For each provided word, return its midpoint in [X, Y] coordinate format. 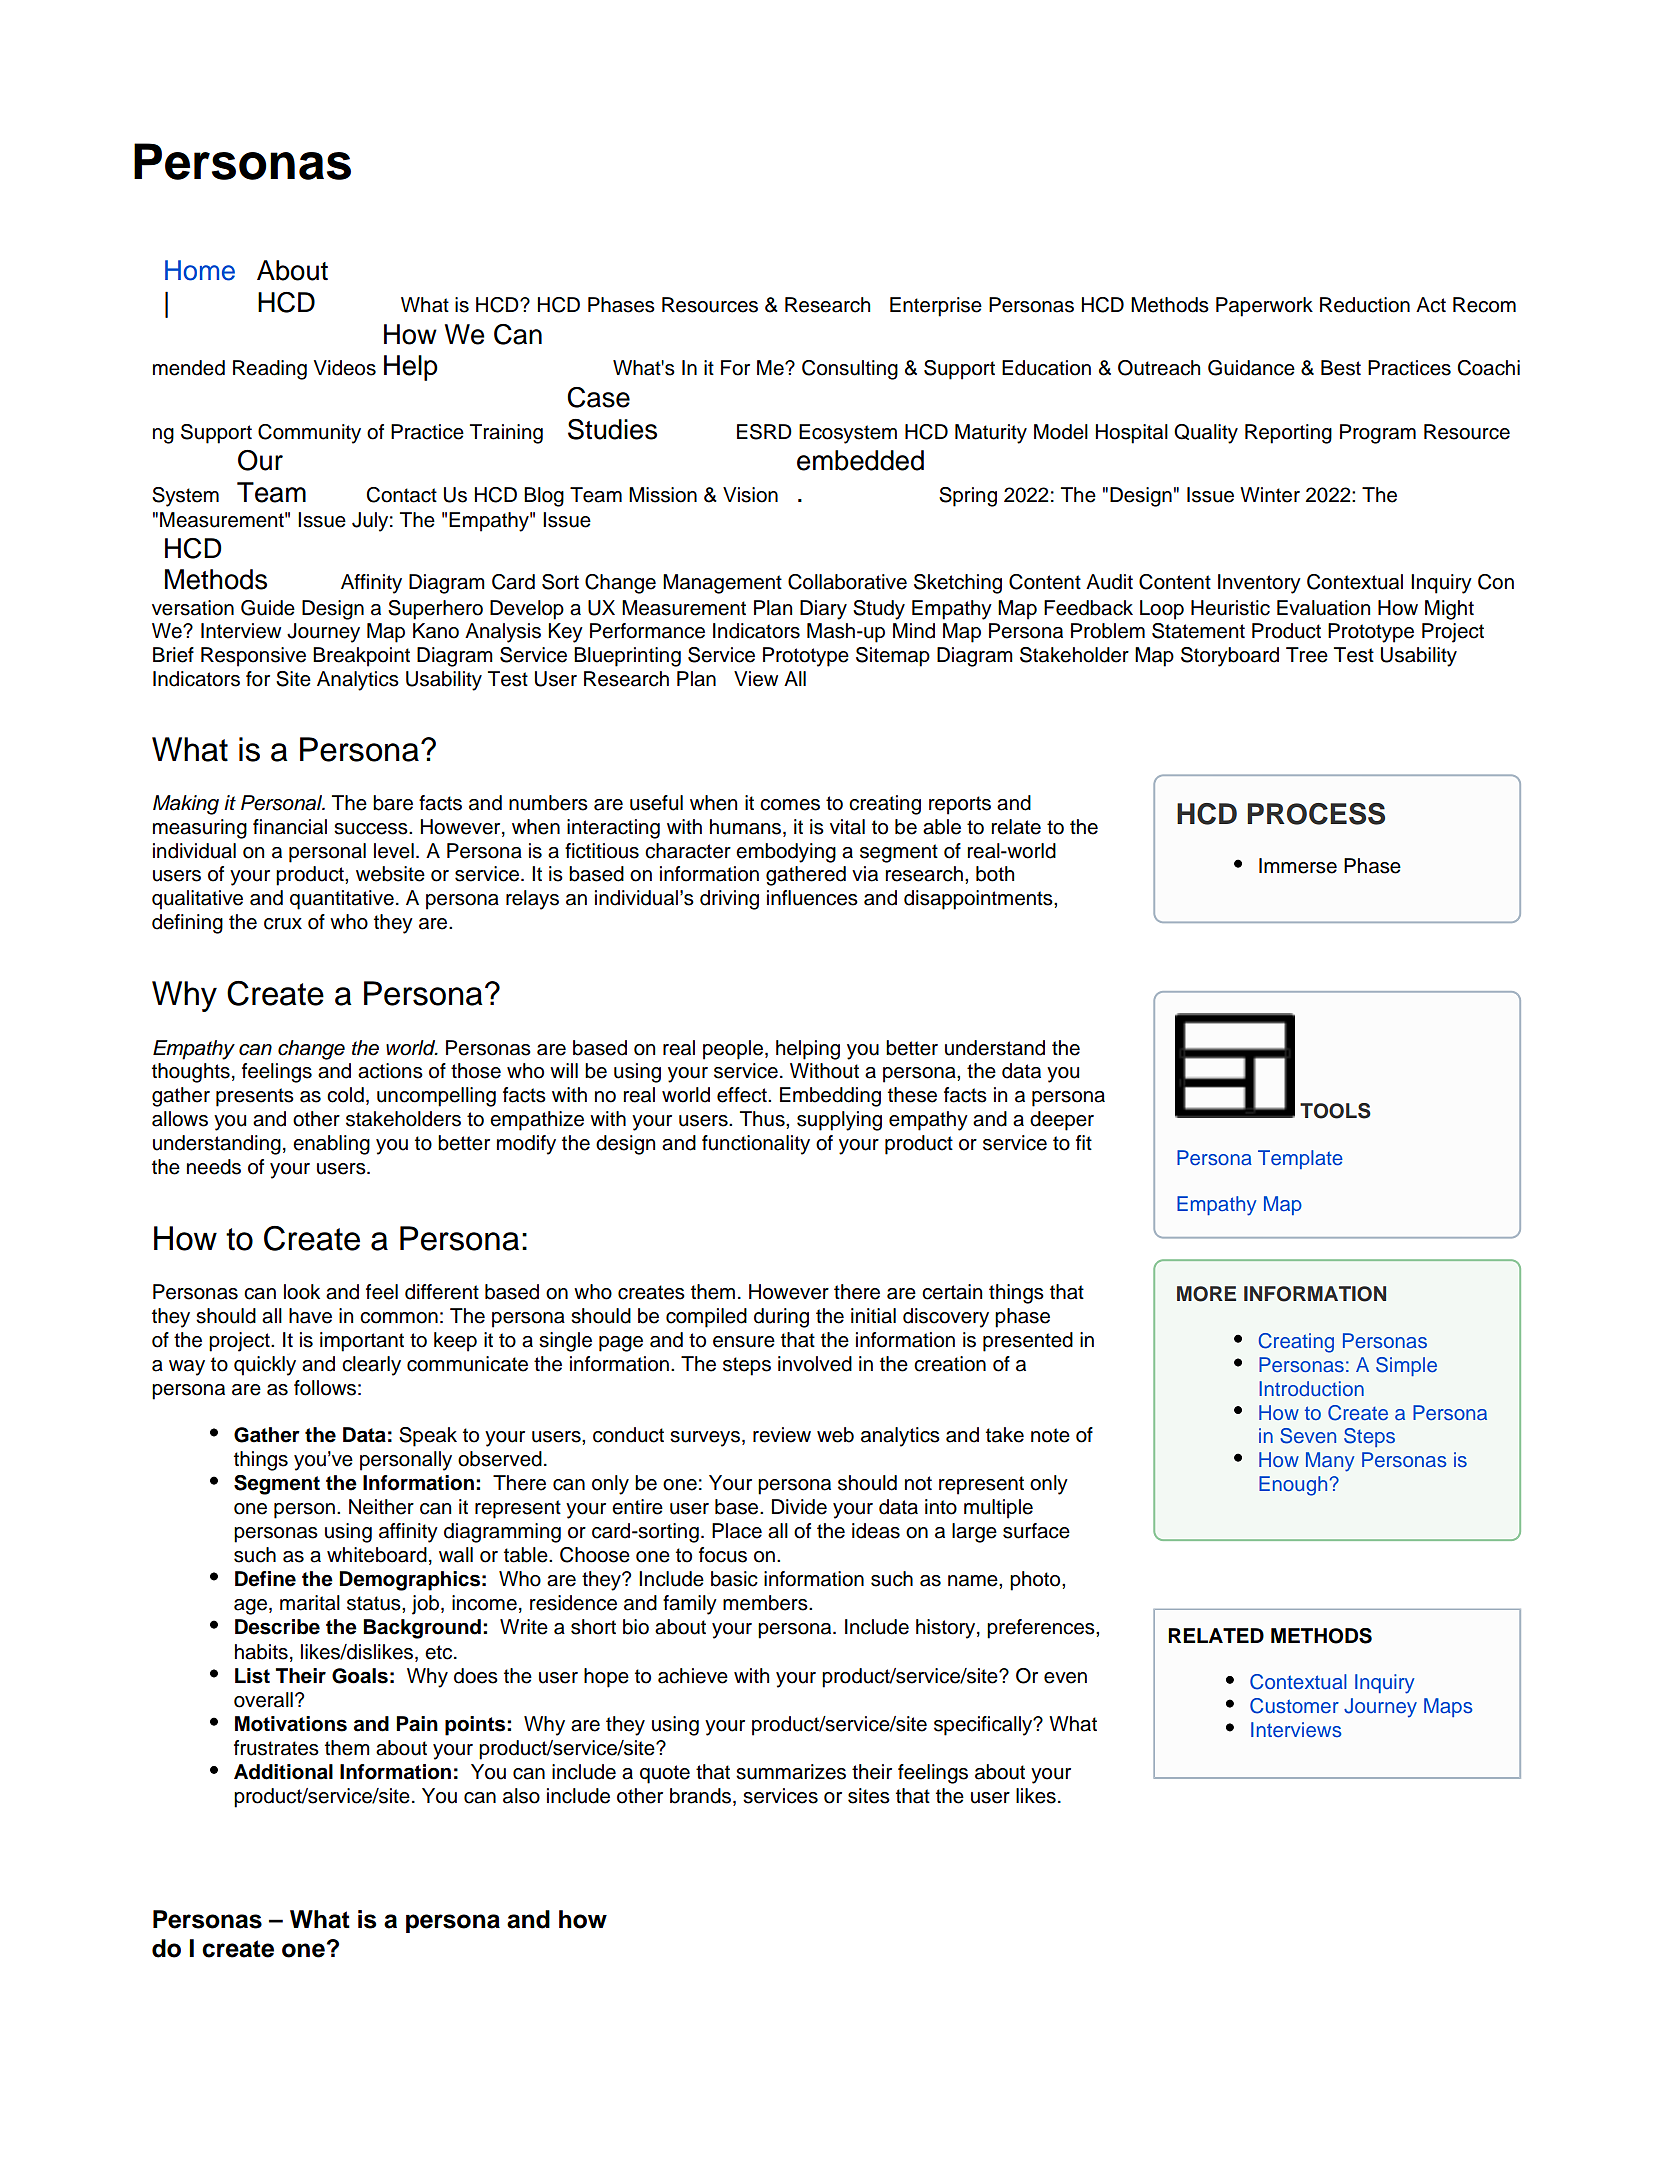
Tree [1307, 655]
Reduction [1365, 305]
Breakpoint [361, 657]
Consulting [850, 370]
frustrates [276, 1748]
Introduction [1311, 1388]
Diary [823, 610]
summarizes [791, 1772]
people [733, 1050]
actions [390, 1071]
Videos [345, 368]
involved [815, 1364]
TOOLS [1335, 1111]
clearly [371, 1366]
